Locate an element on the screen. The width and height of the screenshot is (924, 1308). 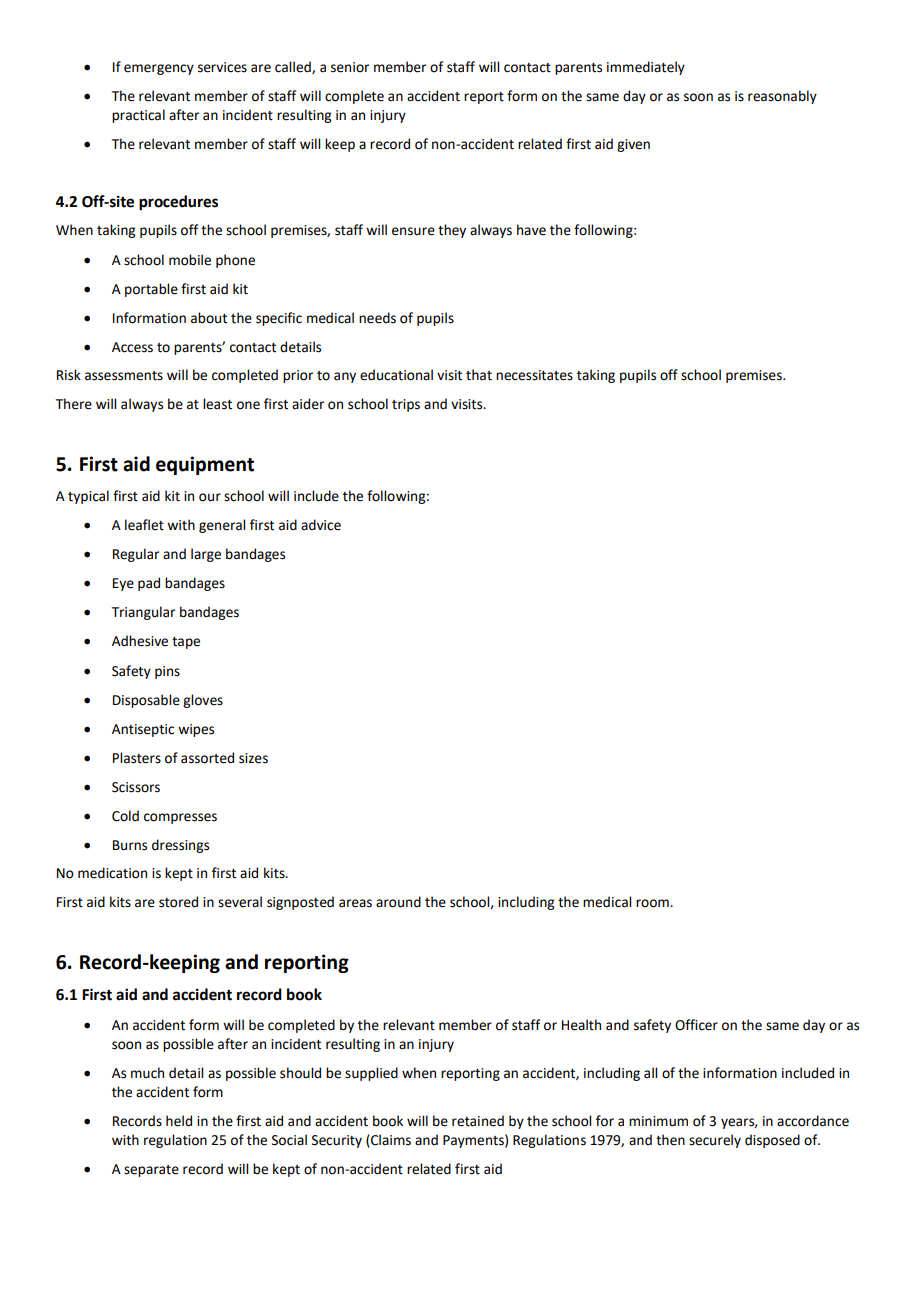
held is located at coordinates (179, 1121).
